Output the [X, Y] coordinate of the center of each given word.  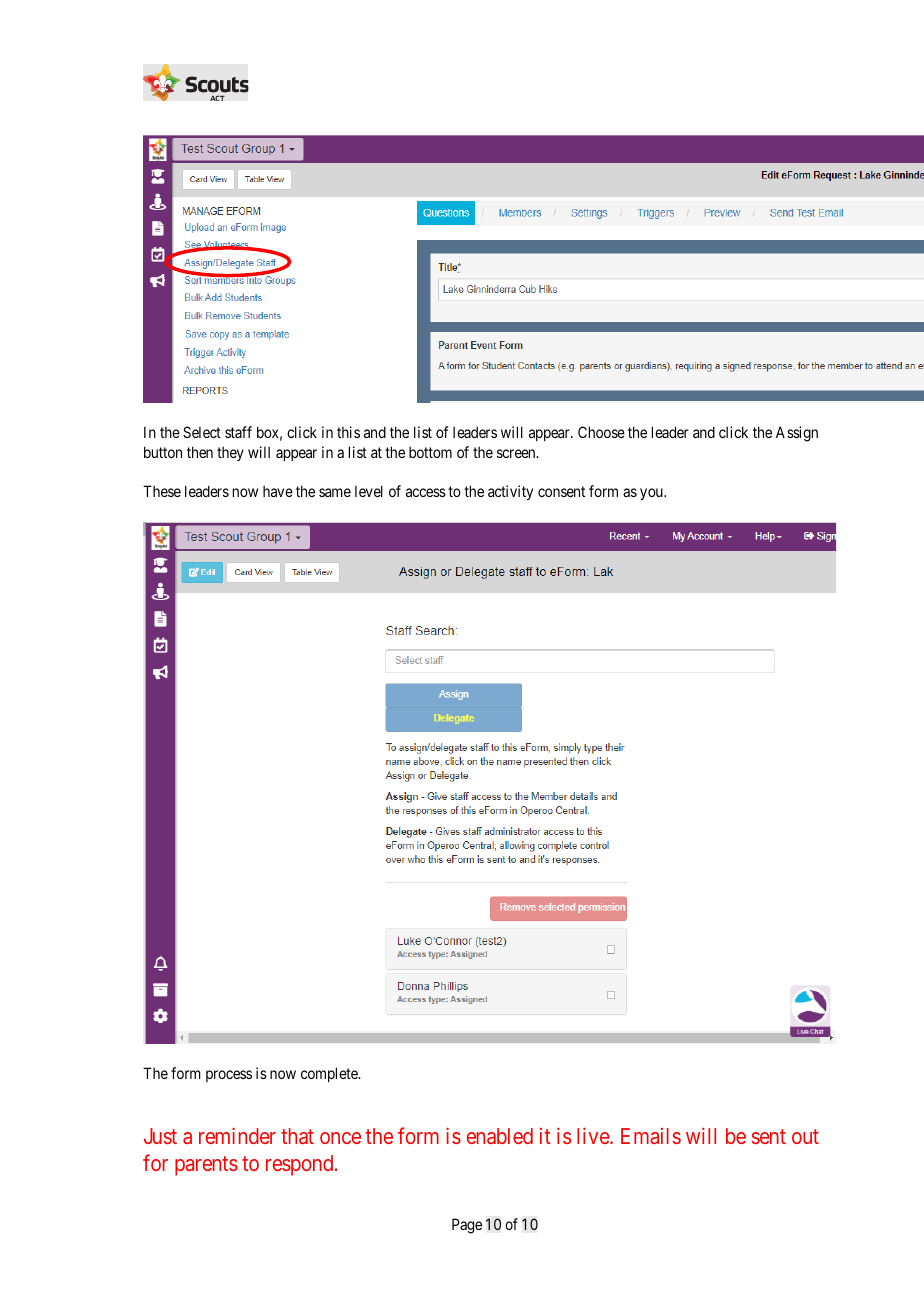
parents [206, 1166]
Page [467, 1226]
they [230, 454]
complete [330, 1074]
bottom [430, 452]
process [229, 1076]
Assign [797, 434]
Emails [651, 1136]
